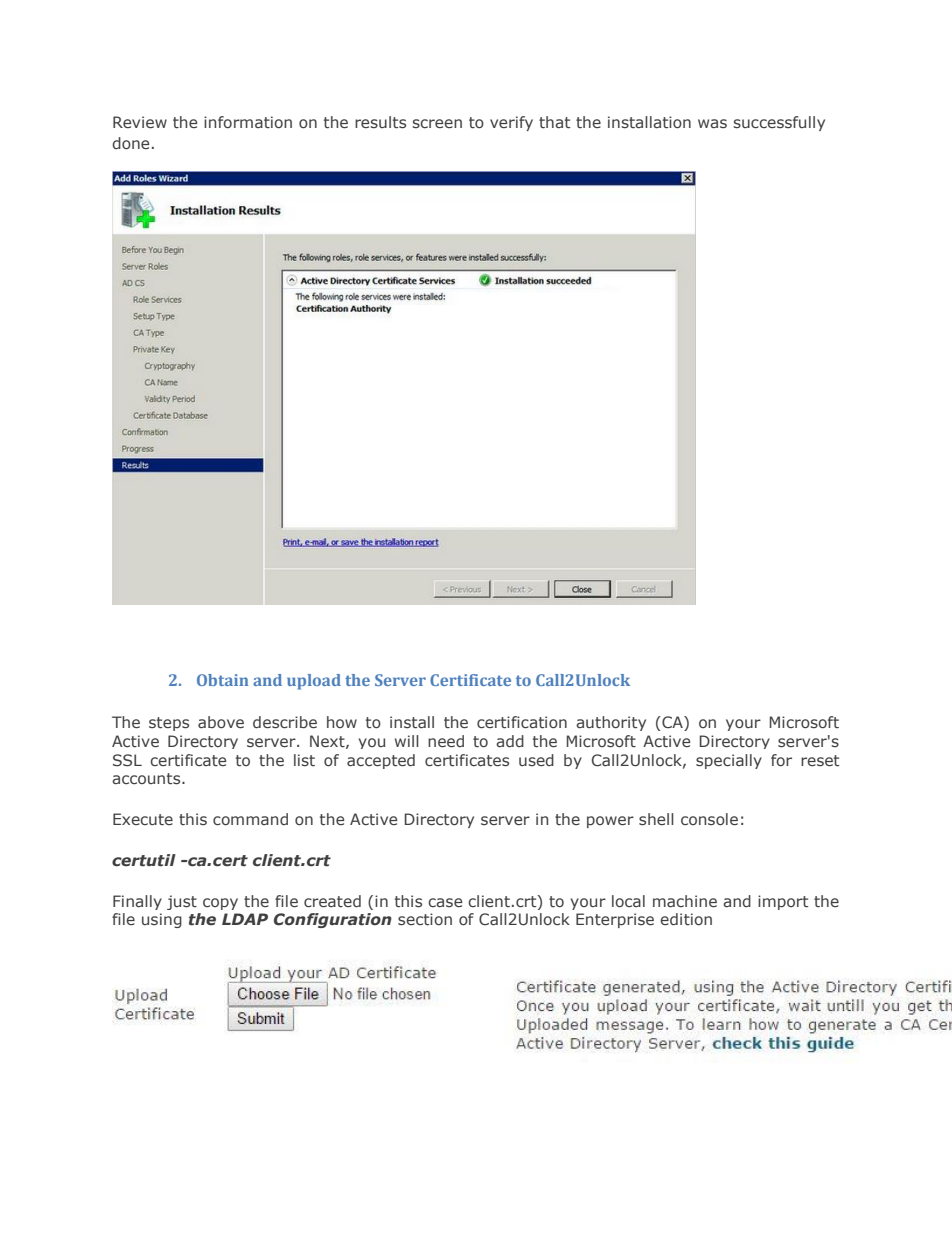 This document has width=952, height=1233. What do you see at coordinates (220, 904) in the document?
I see `copy` at bounding box center [220, 904].
